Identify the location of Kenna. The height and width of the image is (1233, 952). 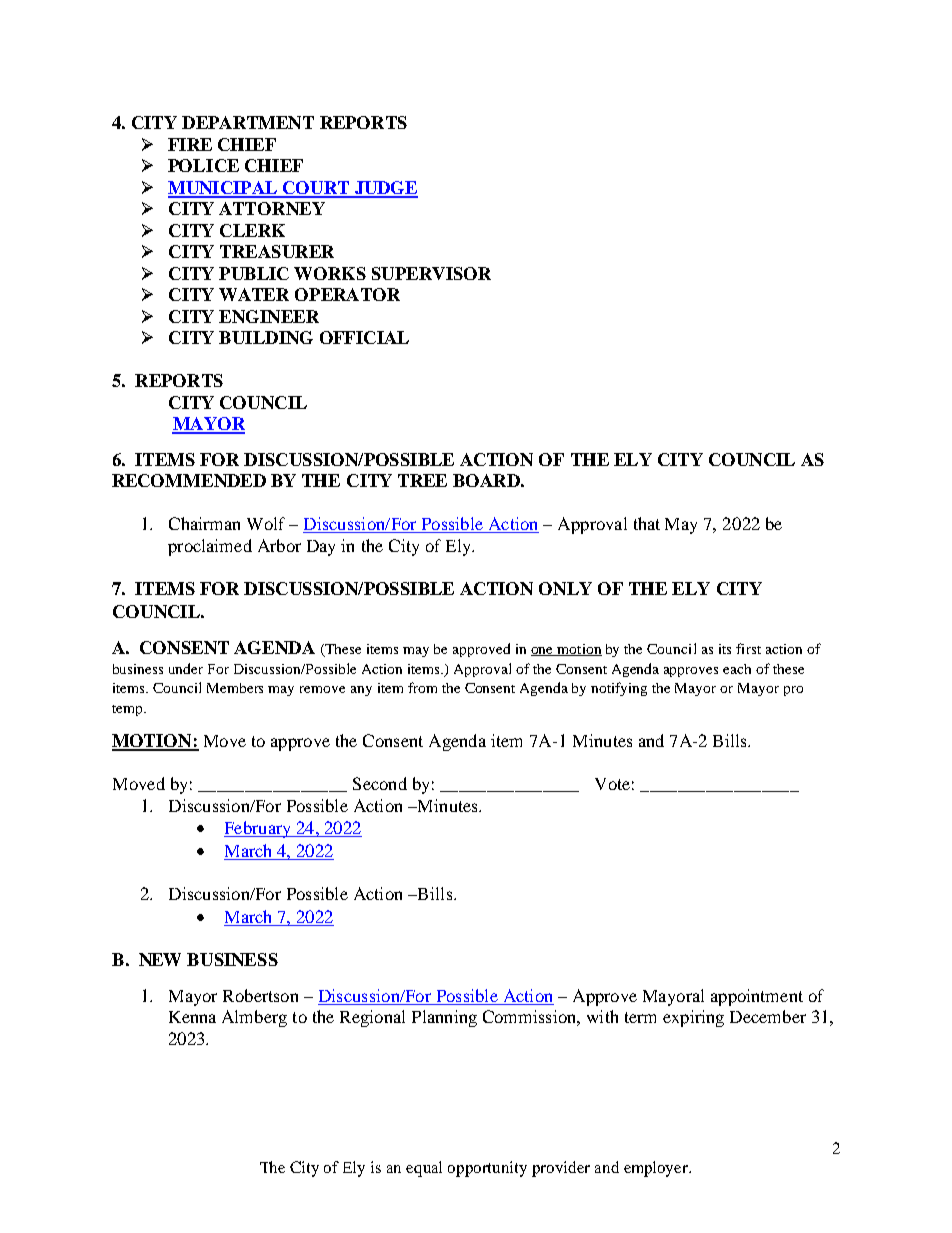
(192, 1017).
